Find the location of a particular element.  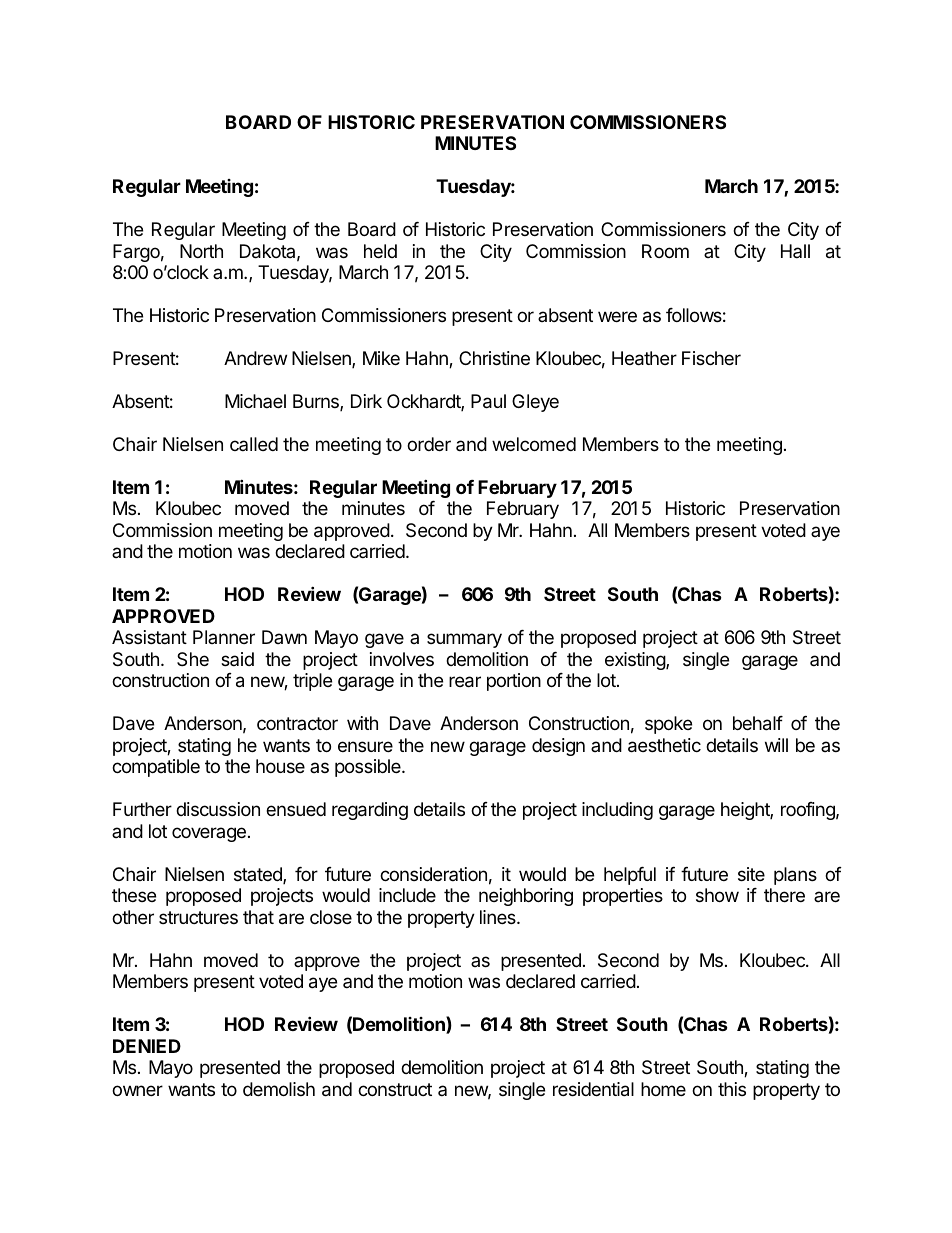

this is located at coordinates (732, 1089).
